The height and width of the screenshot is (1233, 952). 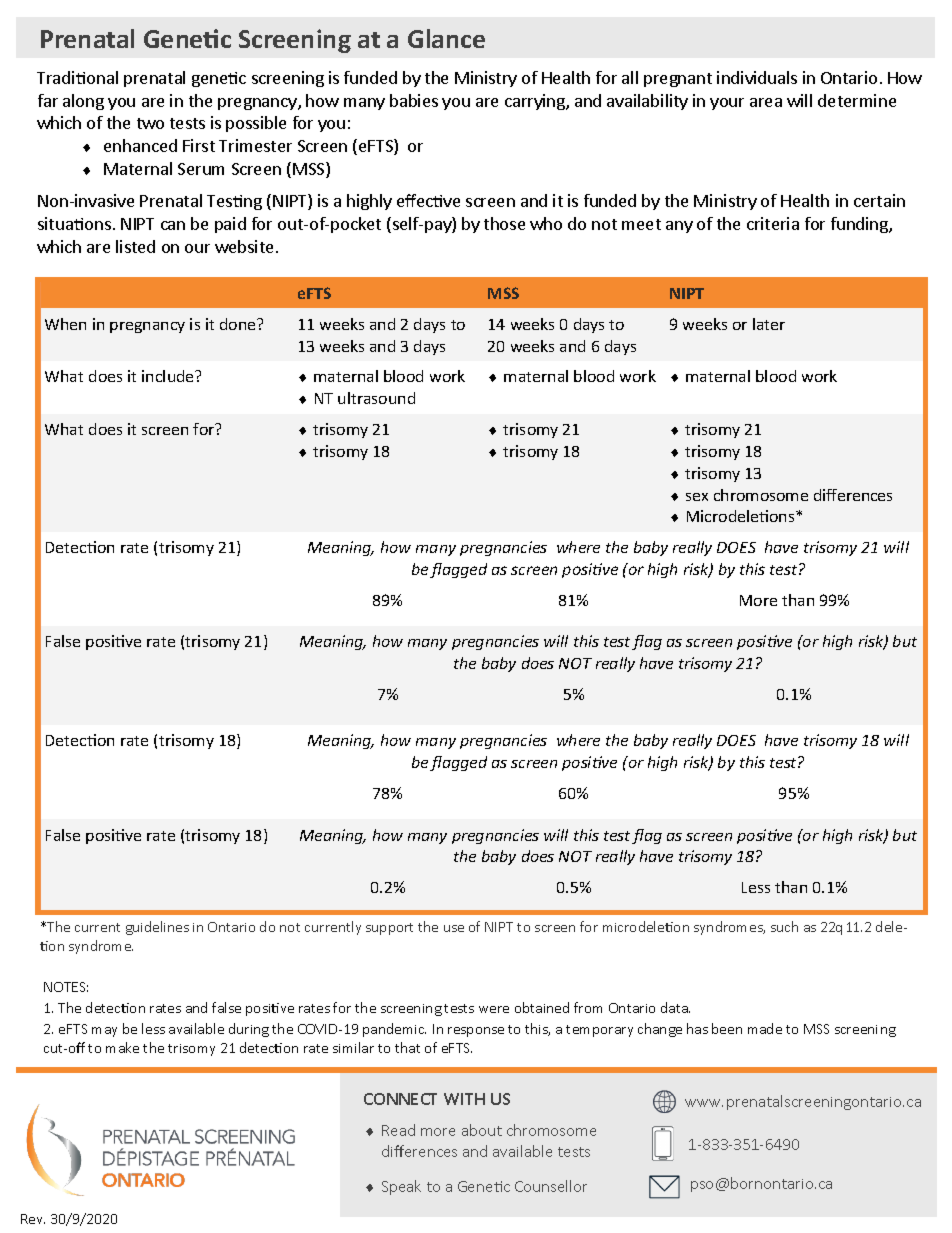 What do you see at coordinates (454, 928) in the screenshot?
I see `use` at bounding box center [454, 928].
